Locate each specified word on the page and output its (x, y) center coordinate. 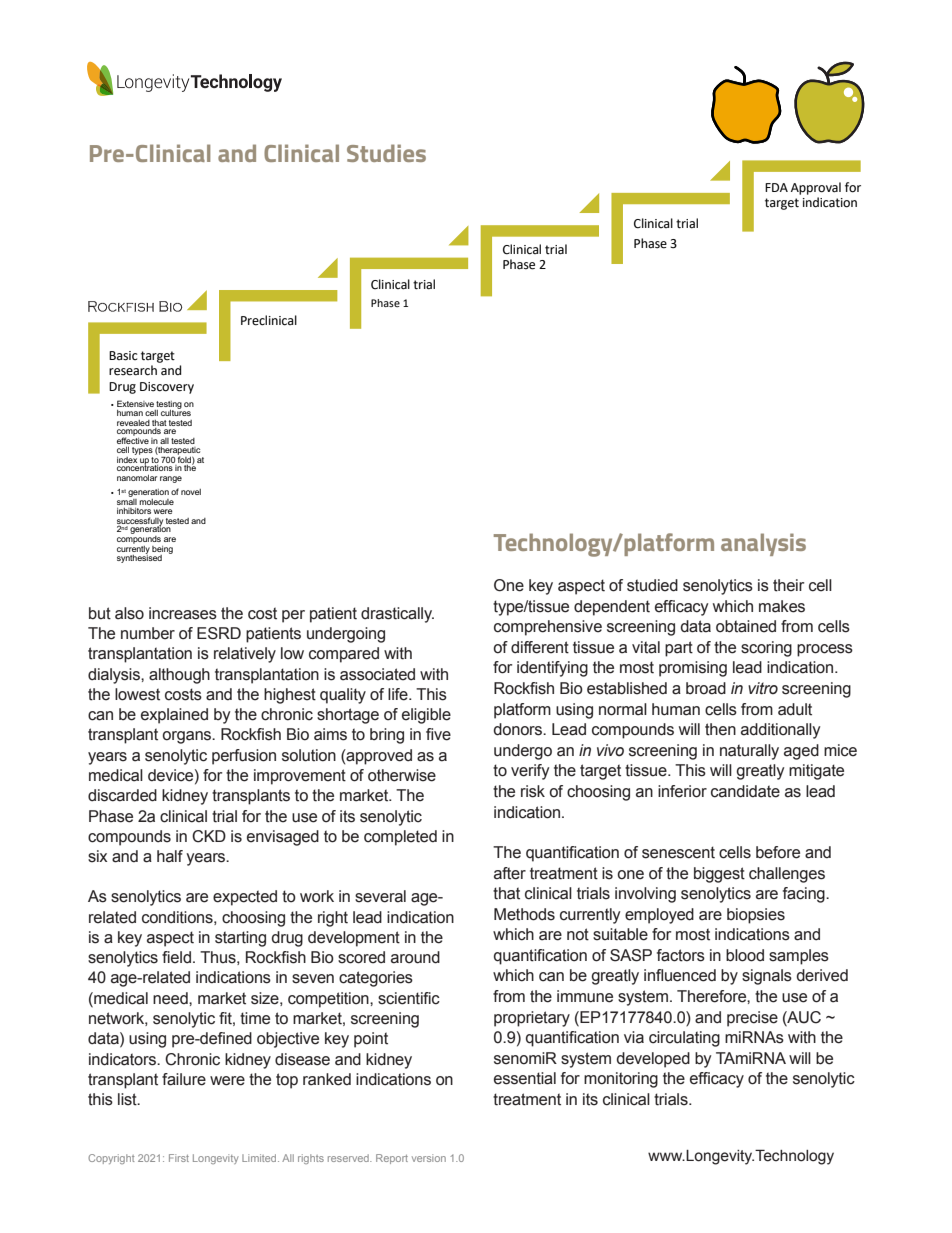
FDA (776, 187)
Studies (386, 153)
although (179, 676)
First (179, 1158)
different (540, 647)
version (429, 1158)
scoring (766, 649)
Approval (816, 188)
